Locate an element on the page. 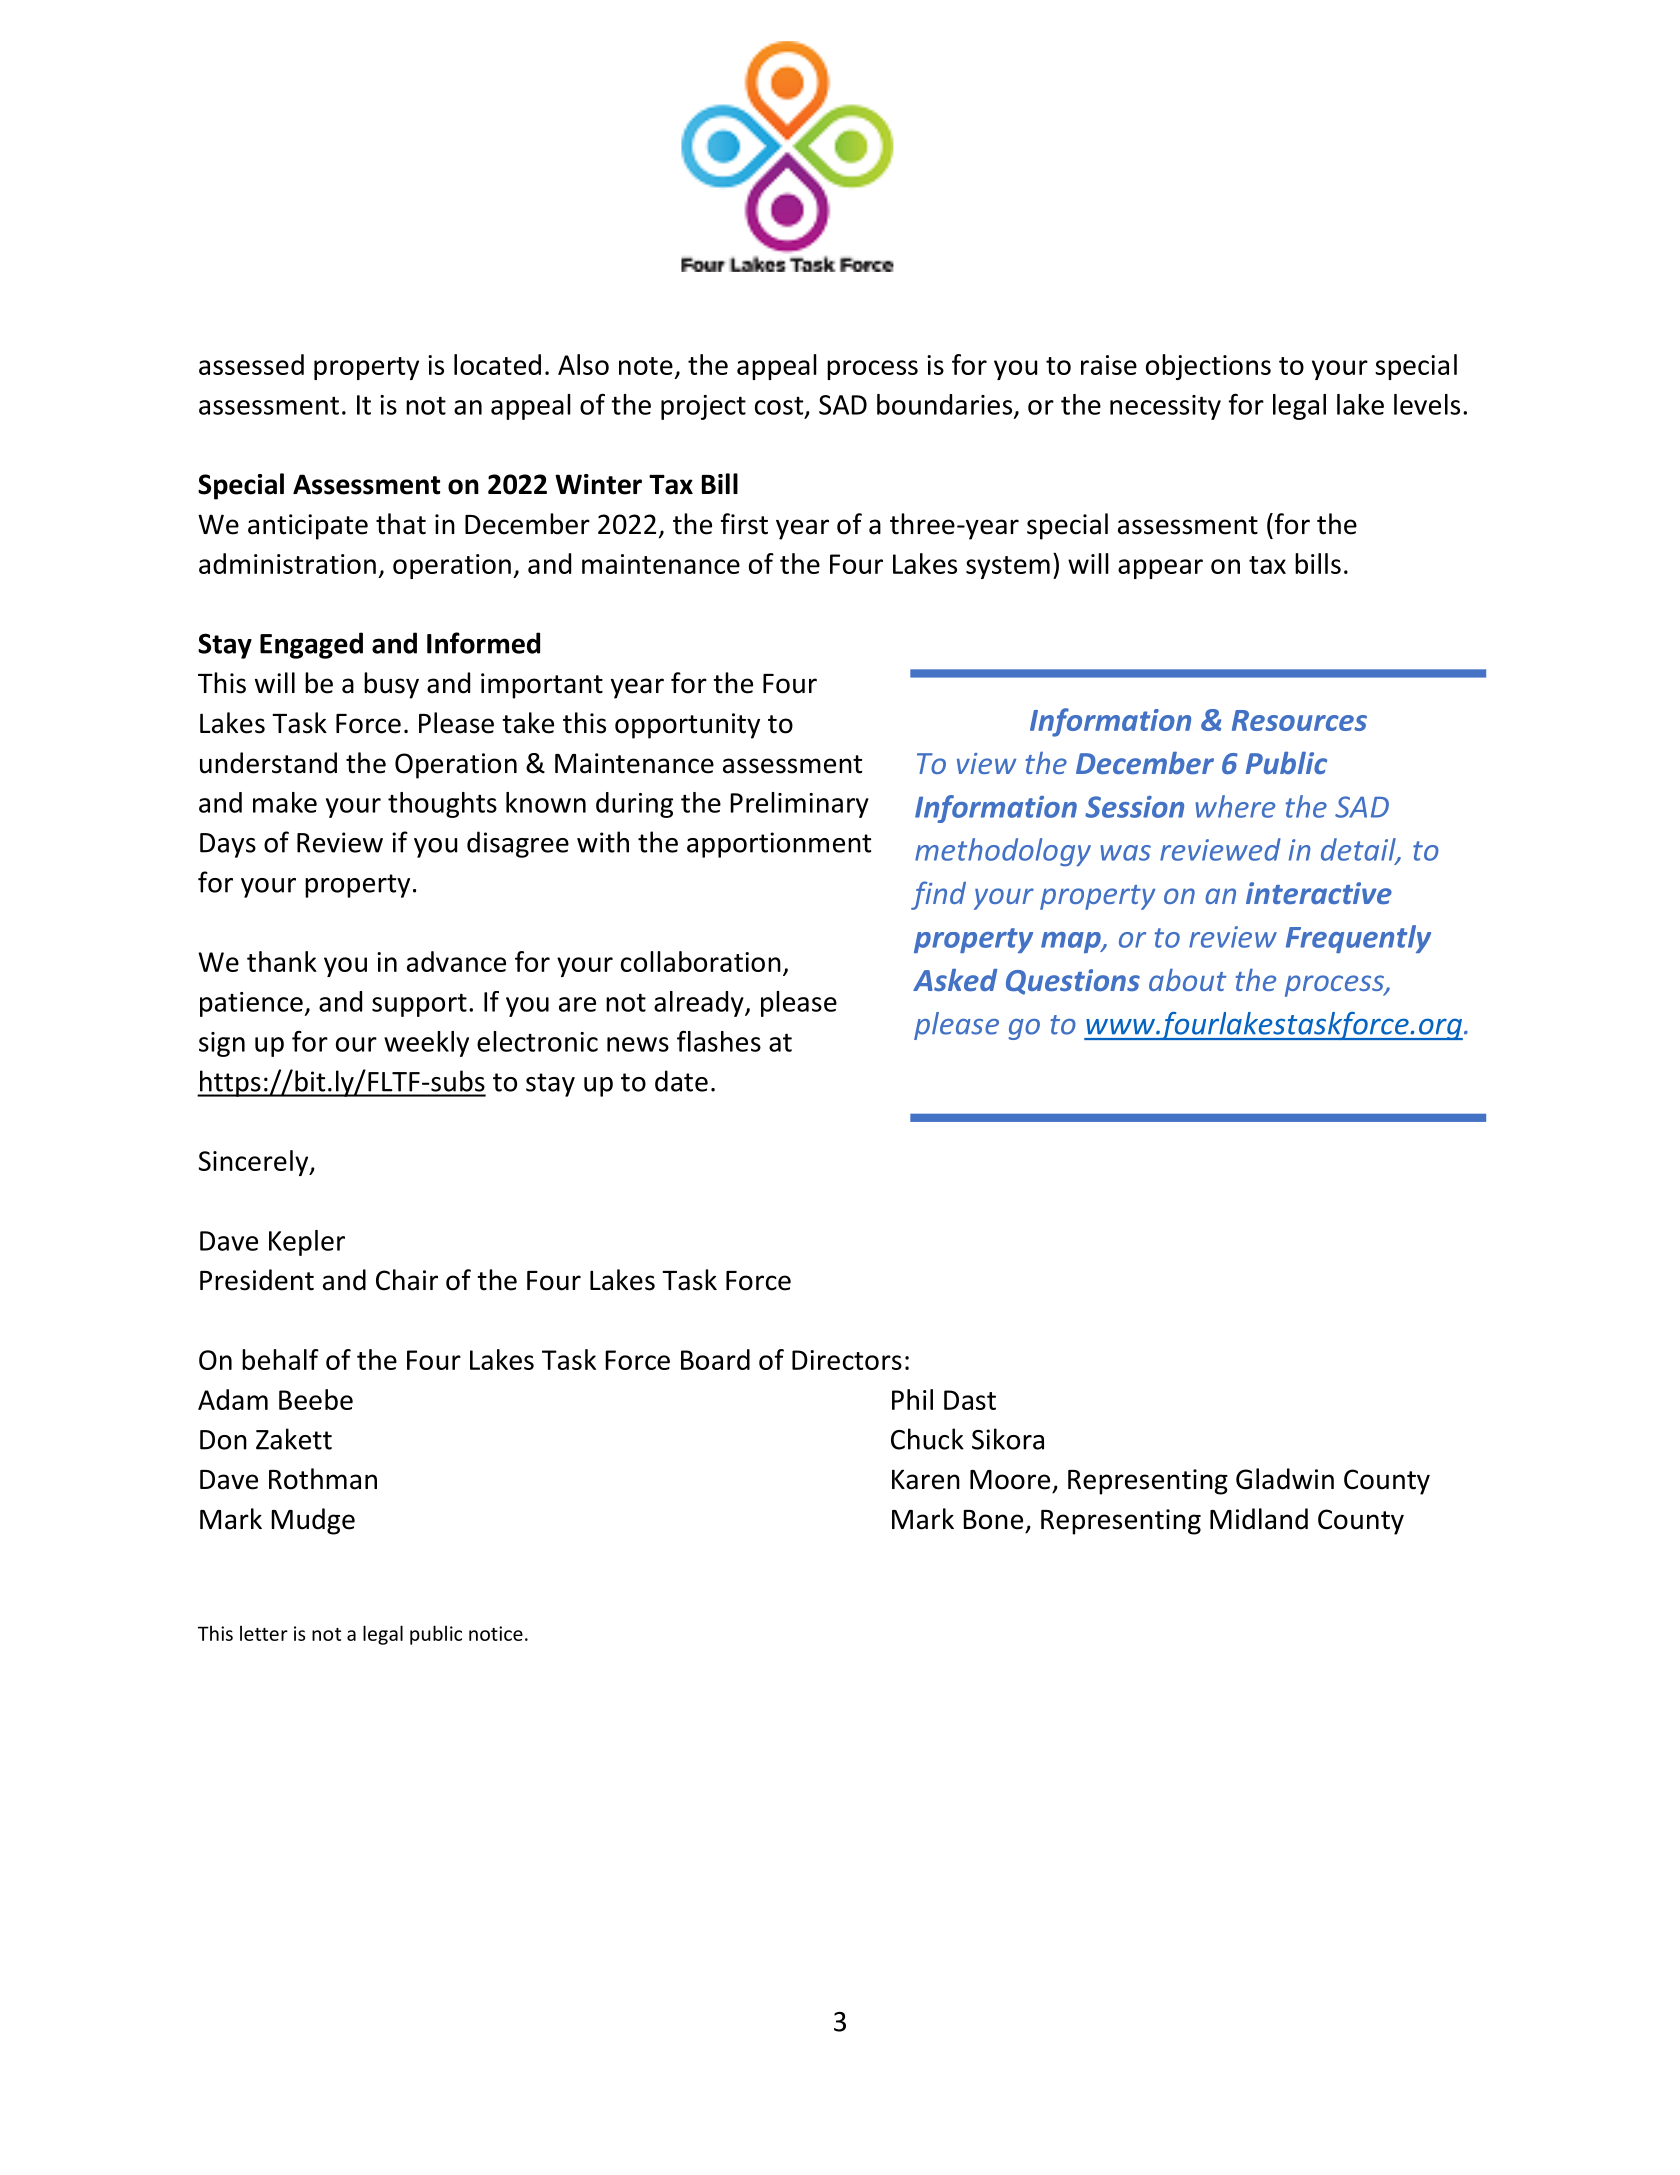 The height and width of the page is (2175, 1680). about is located at coordinates (1188, 979).
